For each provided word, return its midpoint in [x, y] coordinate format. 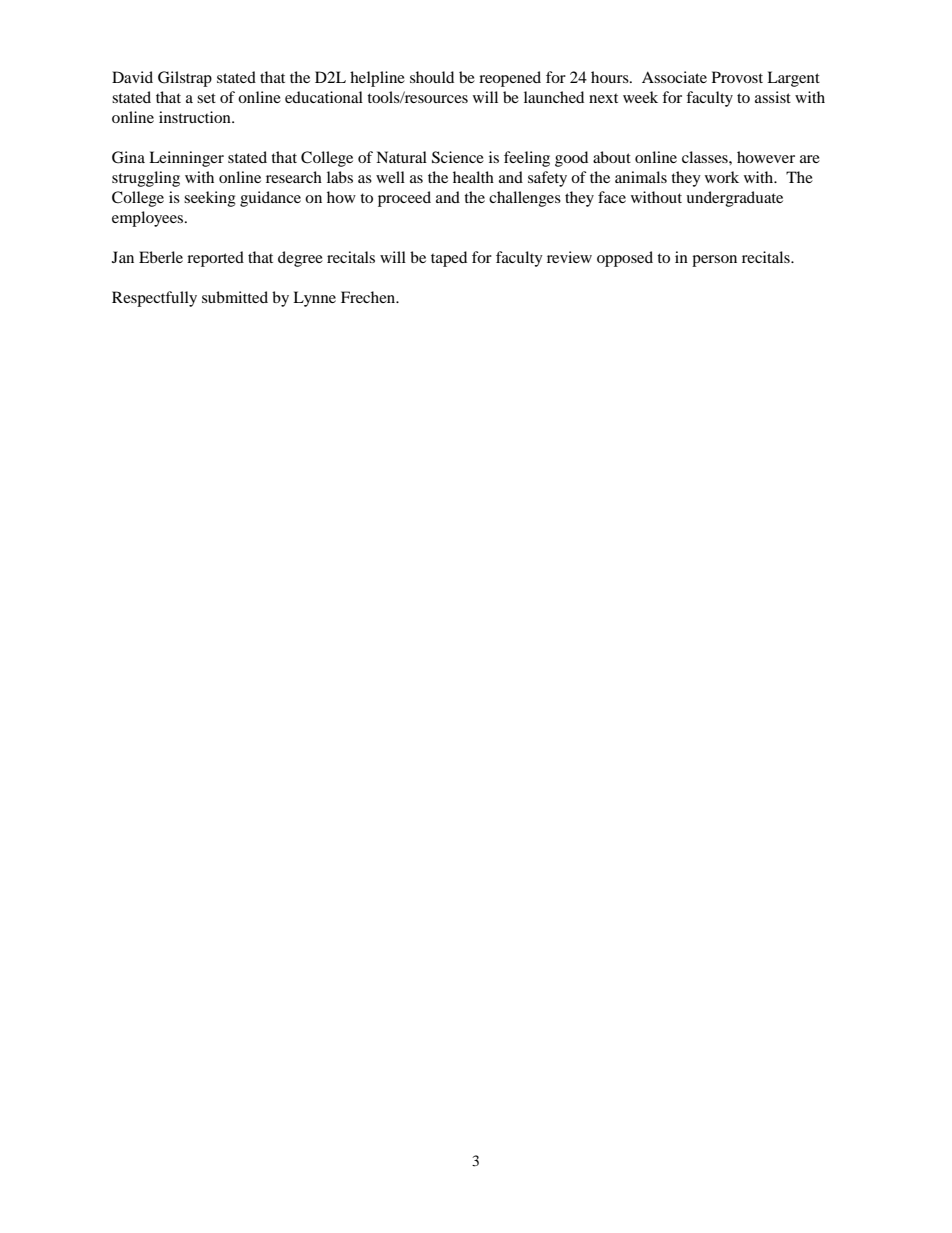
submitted [235, 297]
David [132, 77]
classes [706, 157]
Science [458, 157]
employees [149, 219]
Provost [737, 77]
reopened [510, 79]
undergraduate [734, 199]
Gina [128, 157]
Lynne [314, 299]
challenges [525, 199]
